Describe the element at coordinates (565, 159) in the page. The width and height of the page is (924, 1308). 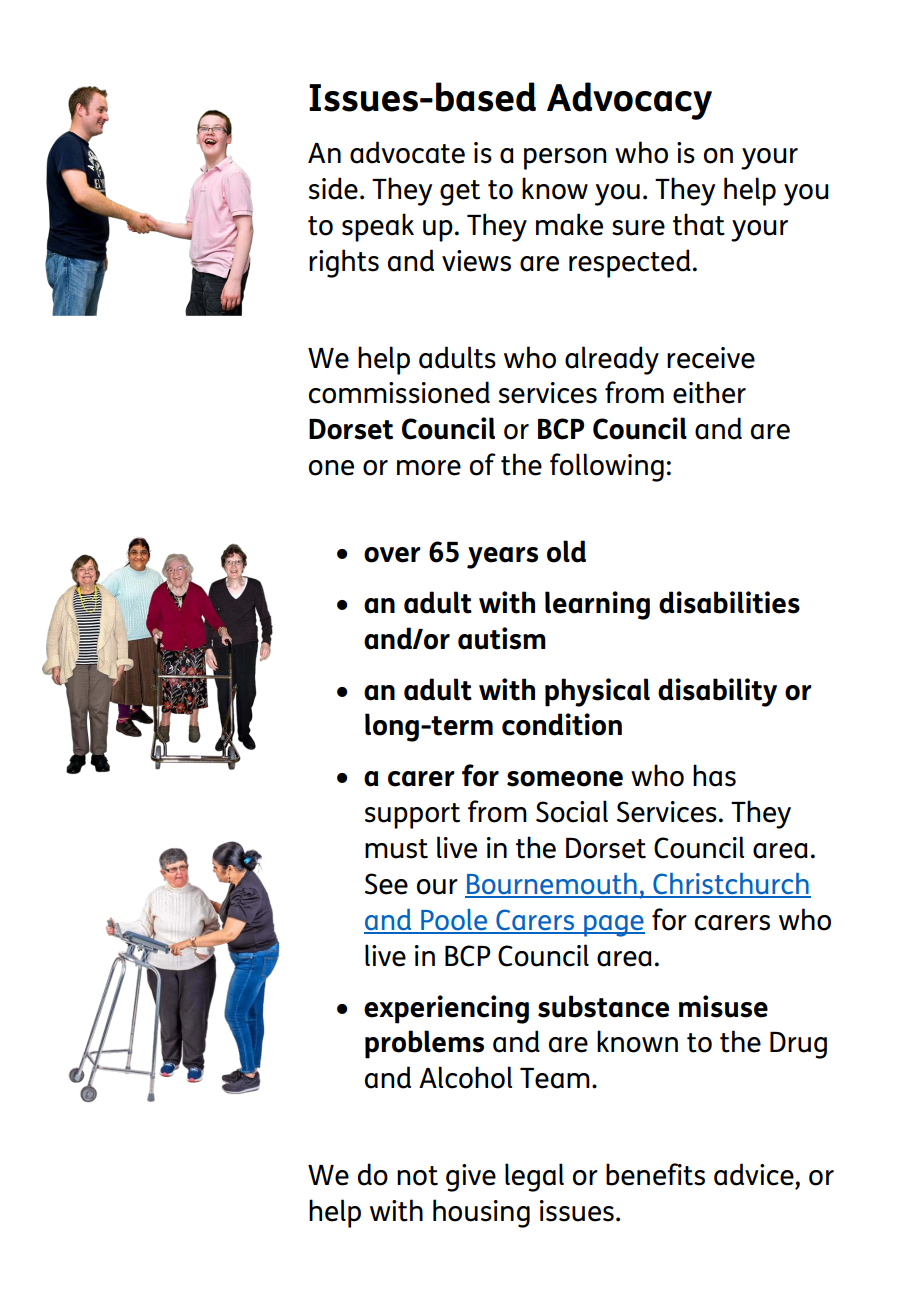
I see `person` at that location.
